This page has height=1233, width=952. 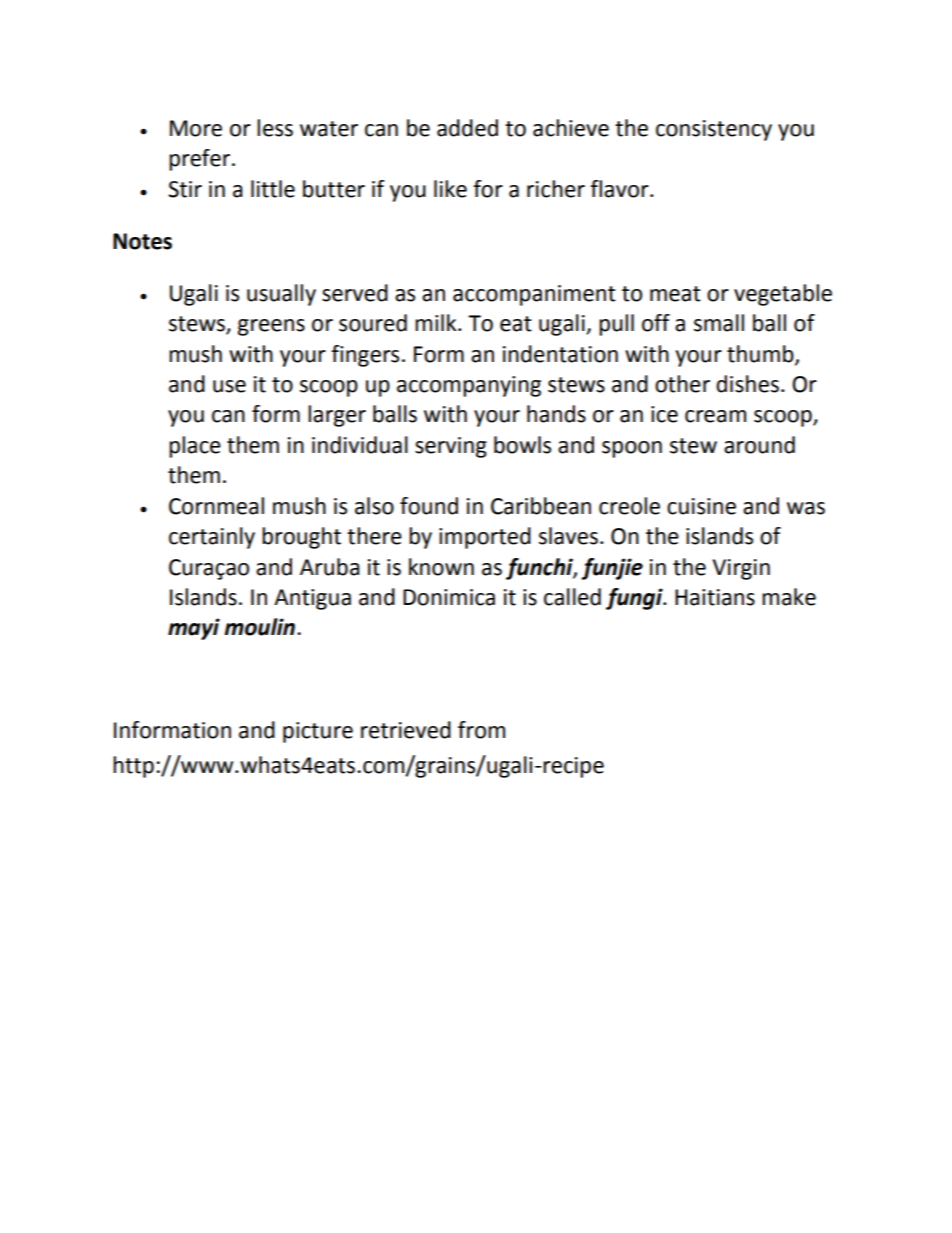 What do you see at coordinates (714, 130) in the page?
I see `consistency` at bounding box center [714, 130].
